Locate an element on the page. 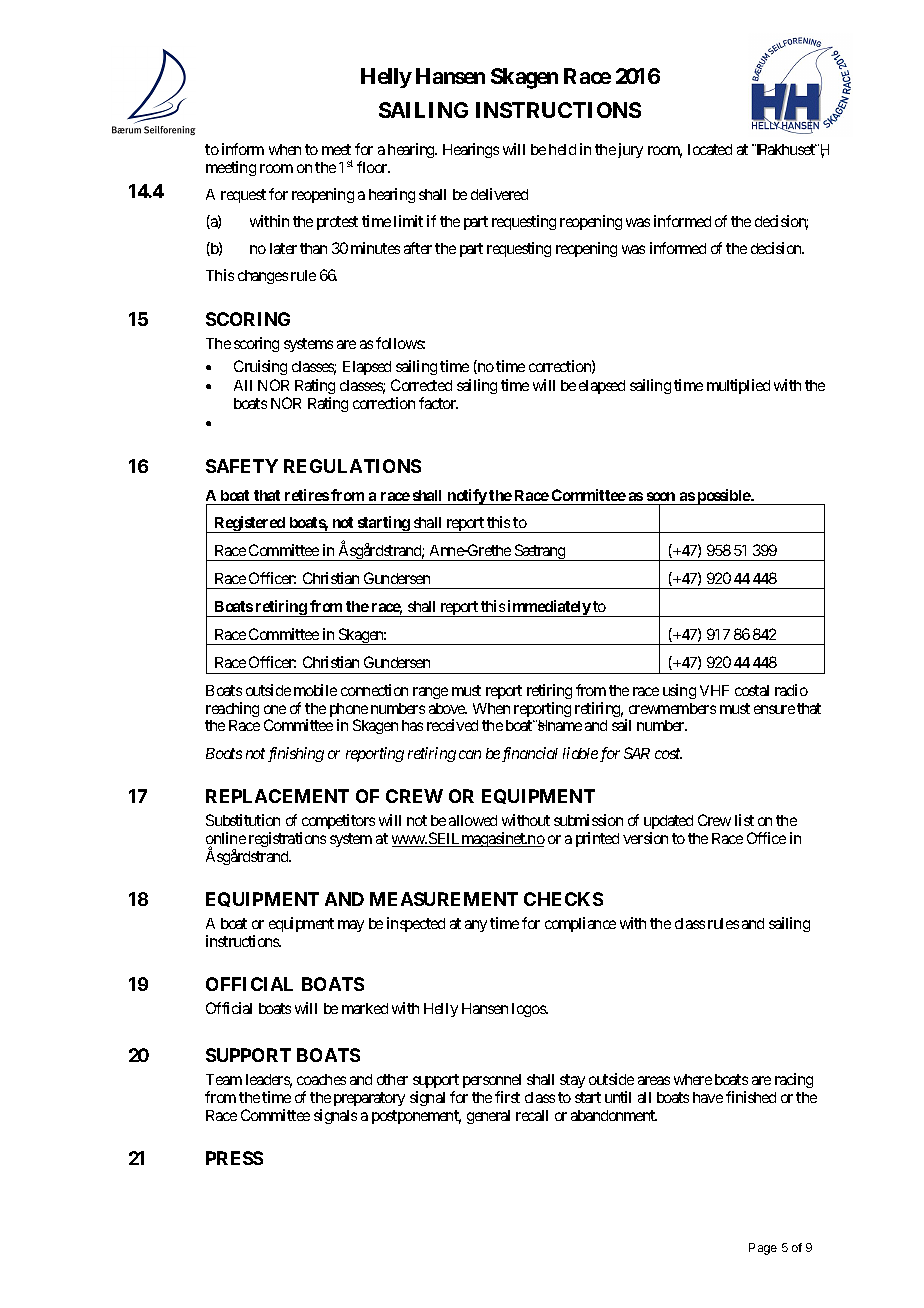  logos is located at coordinates (529, 1010).
